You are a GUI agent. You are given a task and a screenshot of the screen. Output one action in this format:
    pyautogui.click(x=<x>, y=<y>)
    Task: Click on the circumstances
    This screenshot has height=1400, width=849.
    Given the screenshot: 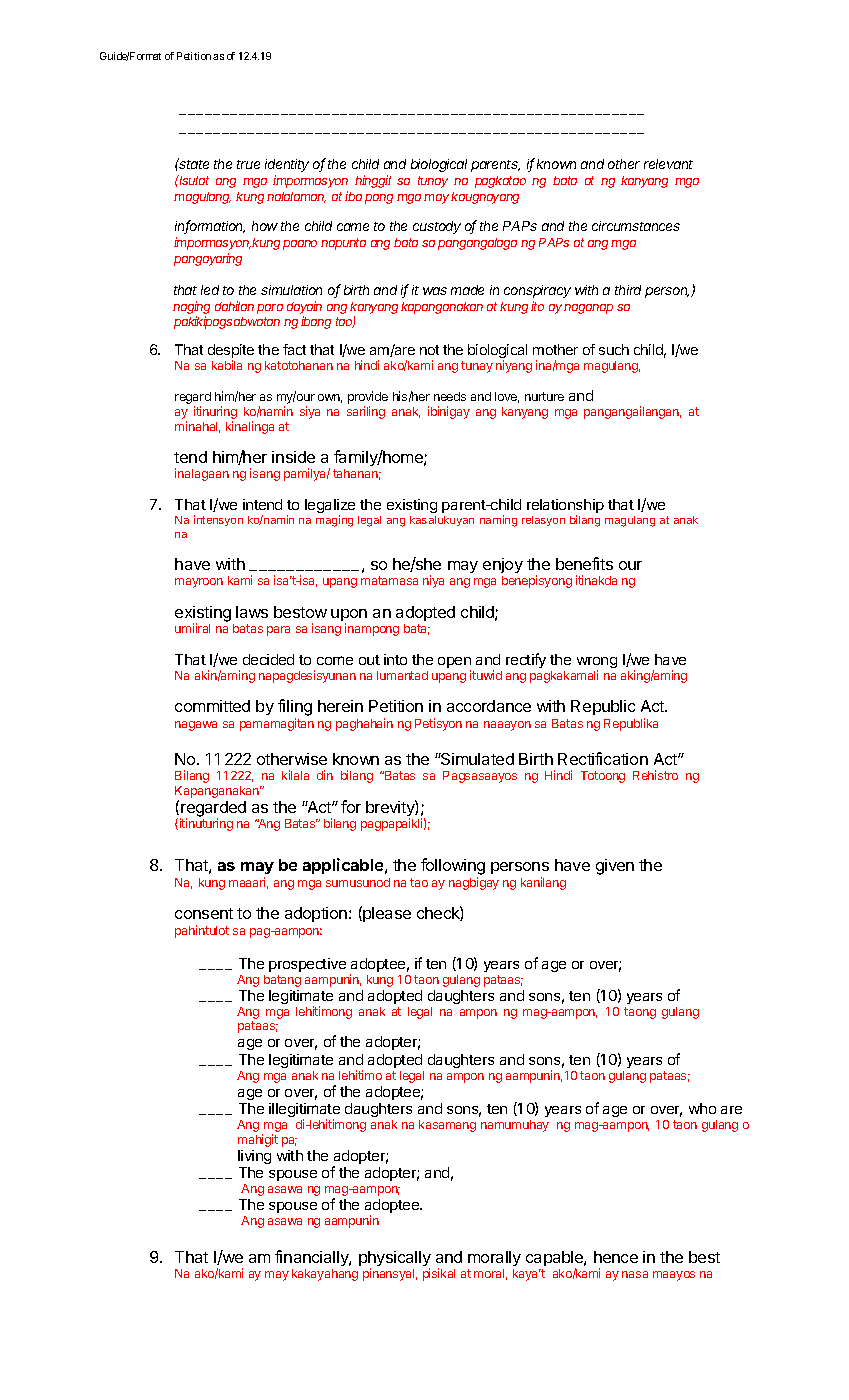 What is the action you would take?
    pyautogui.click(x=636, y=226)
